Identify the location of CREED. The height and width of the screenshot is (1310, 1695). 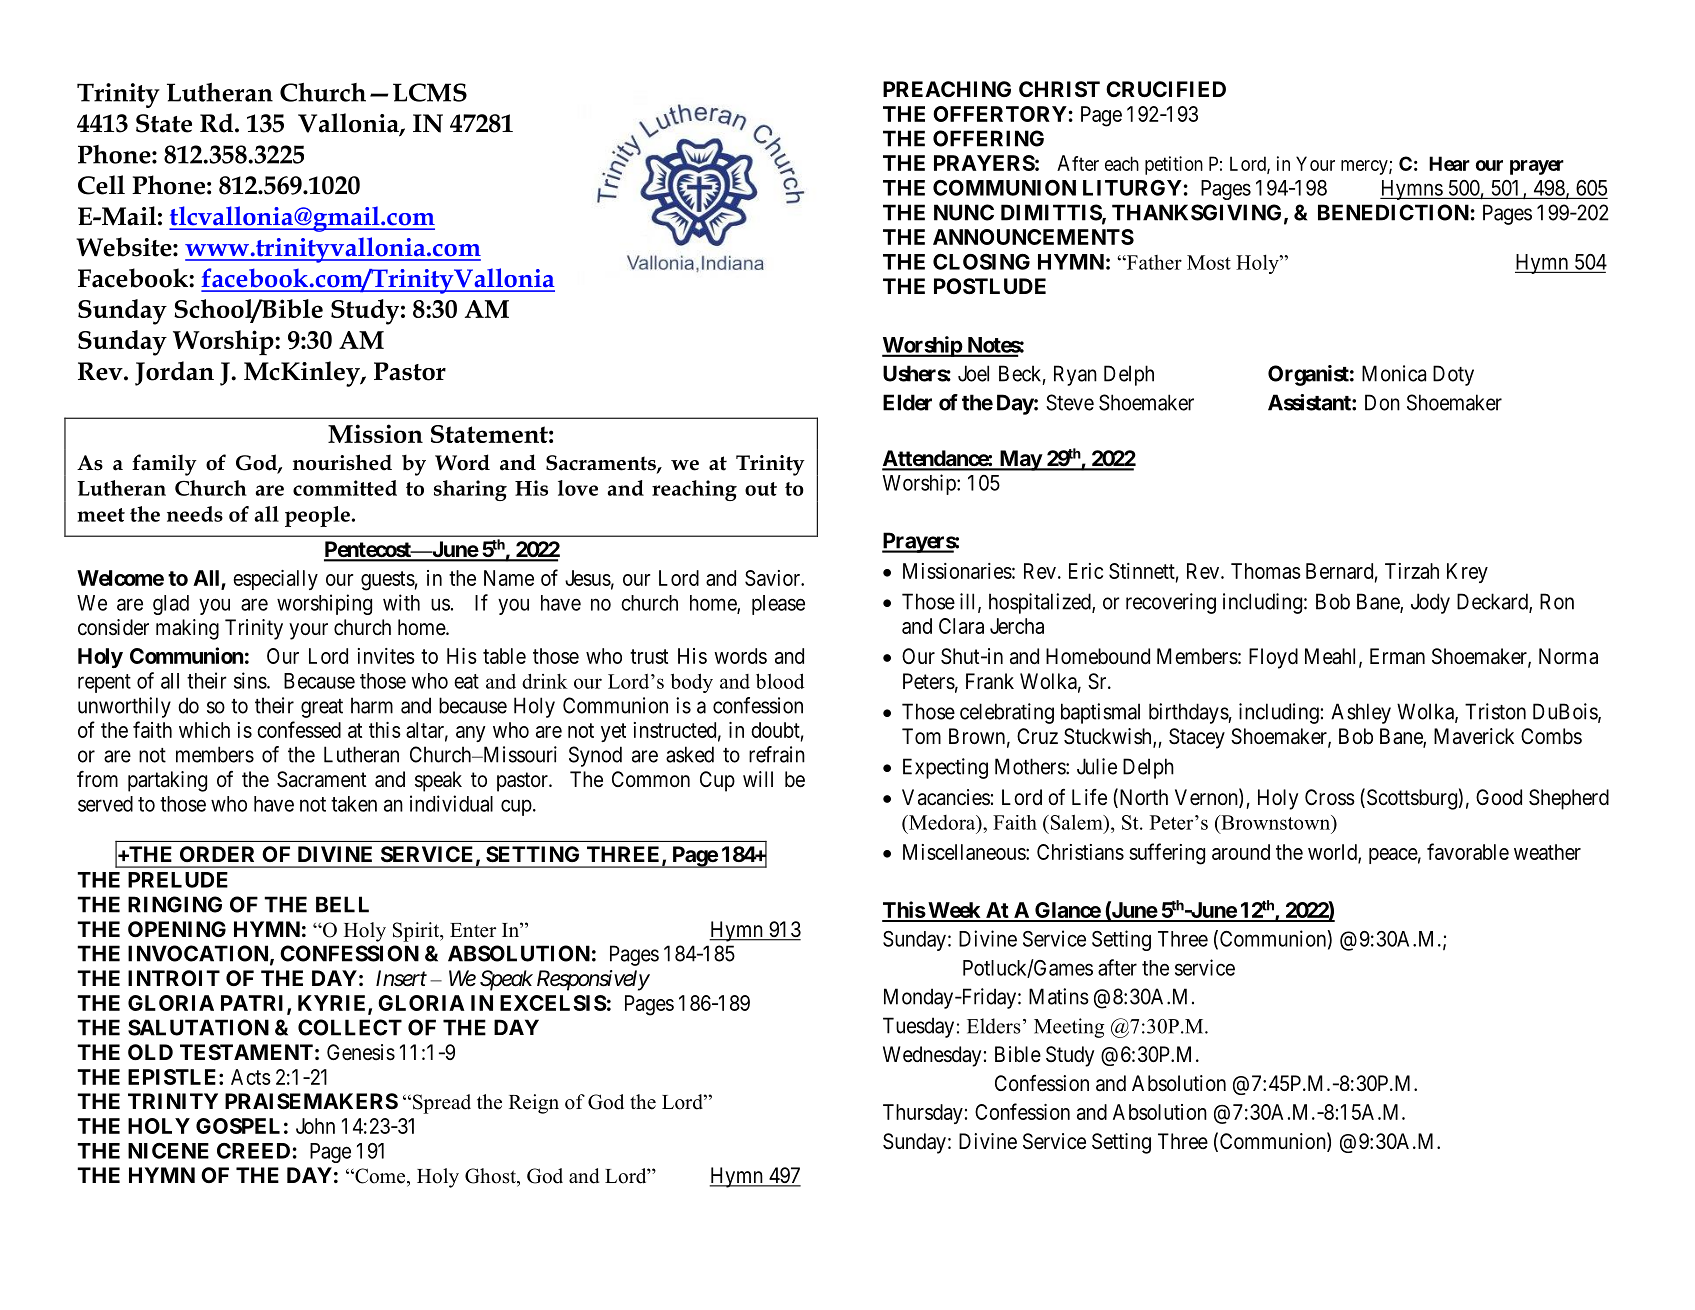
(253, 1151).
